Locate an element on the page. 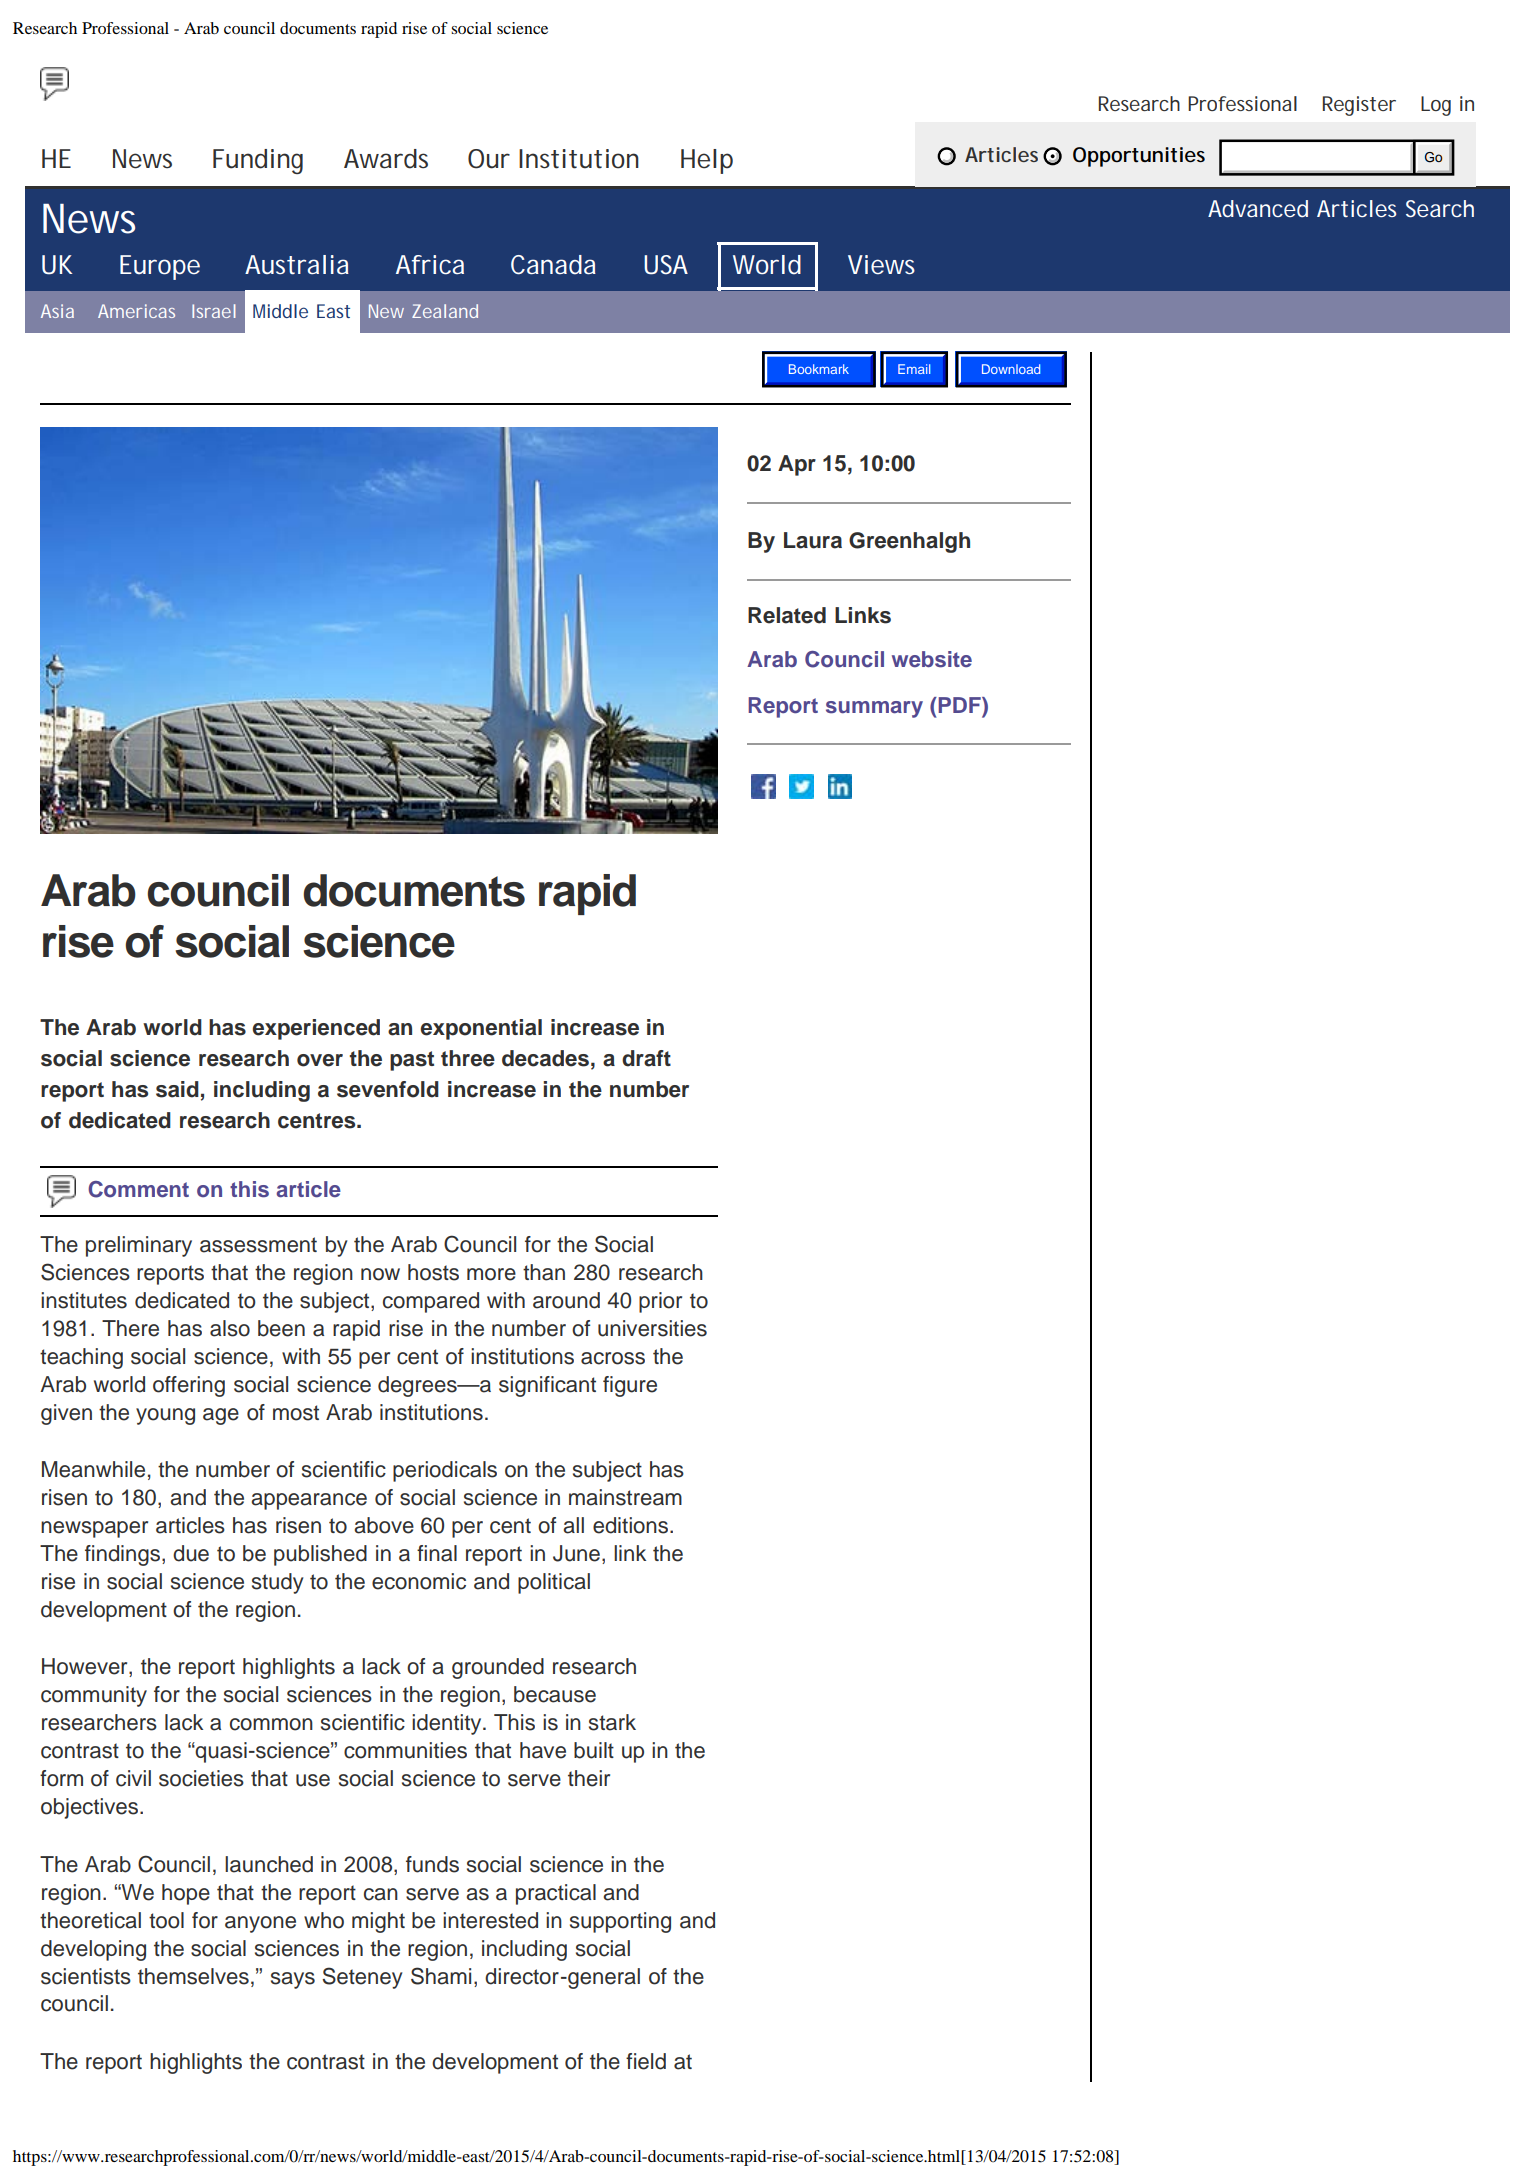 This page has height=2175, width=1537. Israel is located at coordinates (214, 311).
